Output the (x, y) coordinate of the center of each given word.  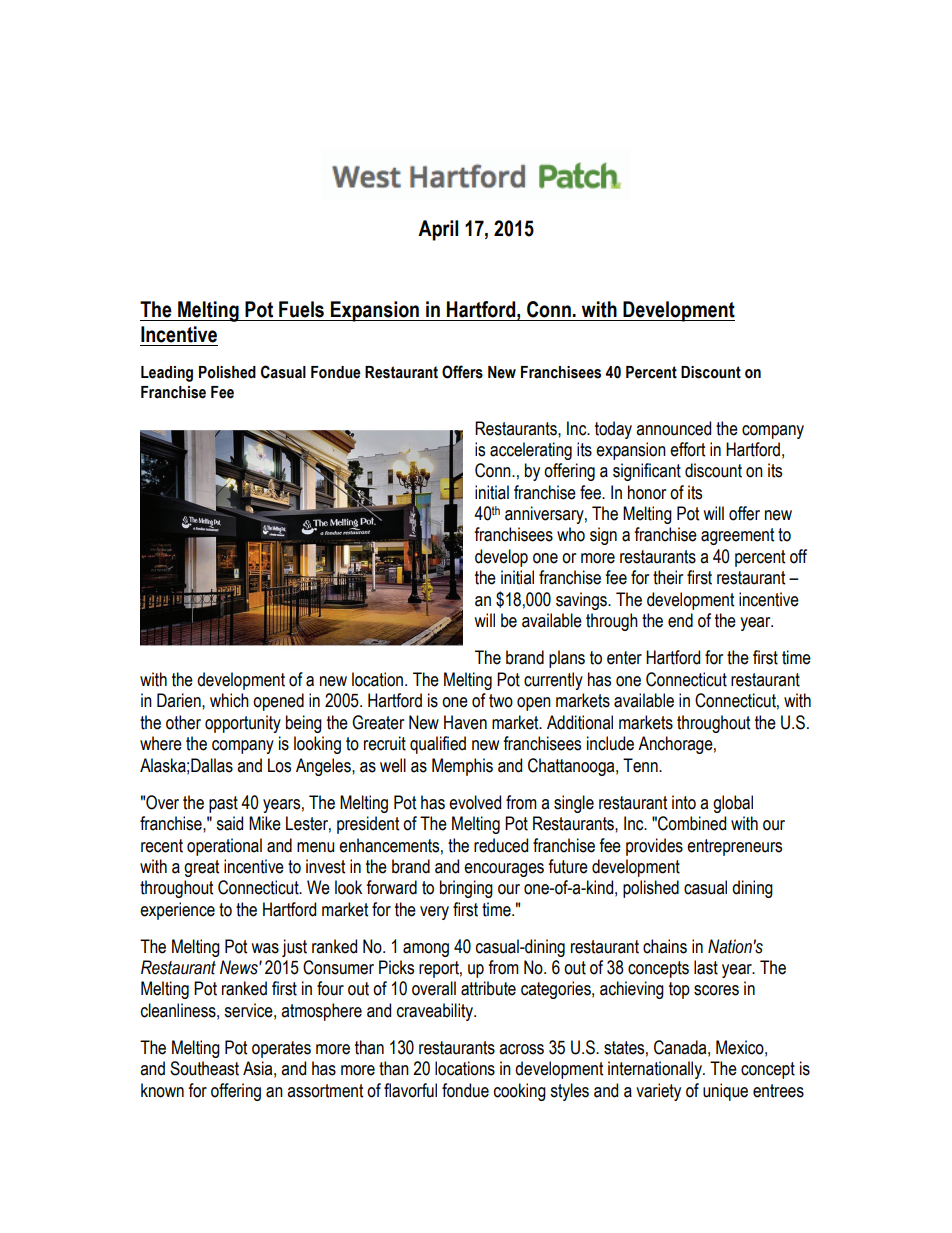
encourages (504, 870)
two (501, 701)
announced (673, 428)
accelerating (531, 451)
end (680, 620)
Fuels (301, 309)
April (438, 230)
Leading (167, 374)
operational (224, 847)
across (521, 1049)
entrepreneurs (734, 847)
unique (725, 1092)
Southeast (204, 1068)
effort (687, 449)
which (229, 700)
